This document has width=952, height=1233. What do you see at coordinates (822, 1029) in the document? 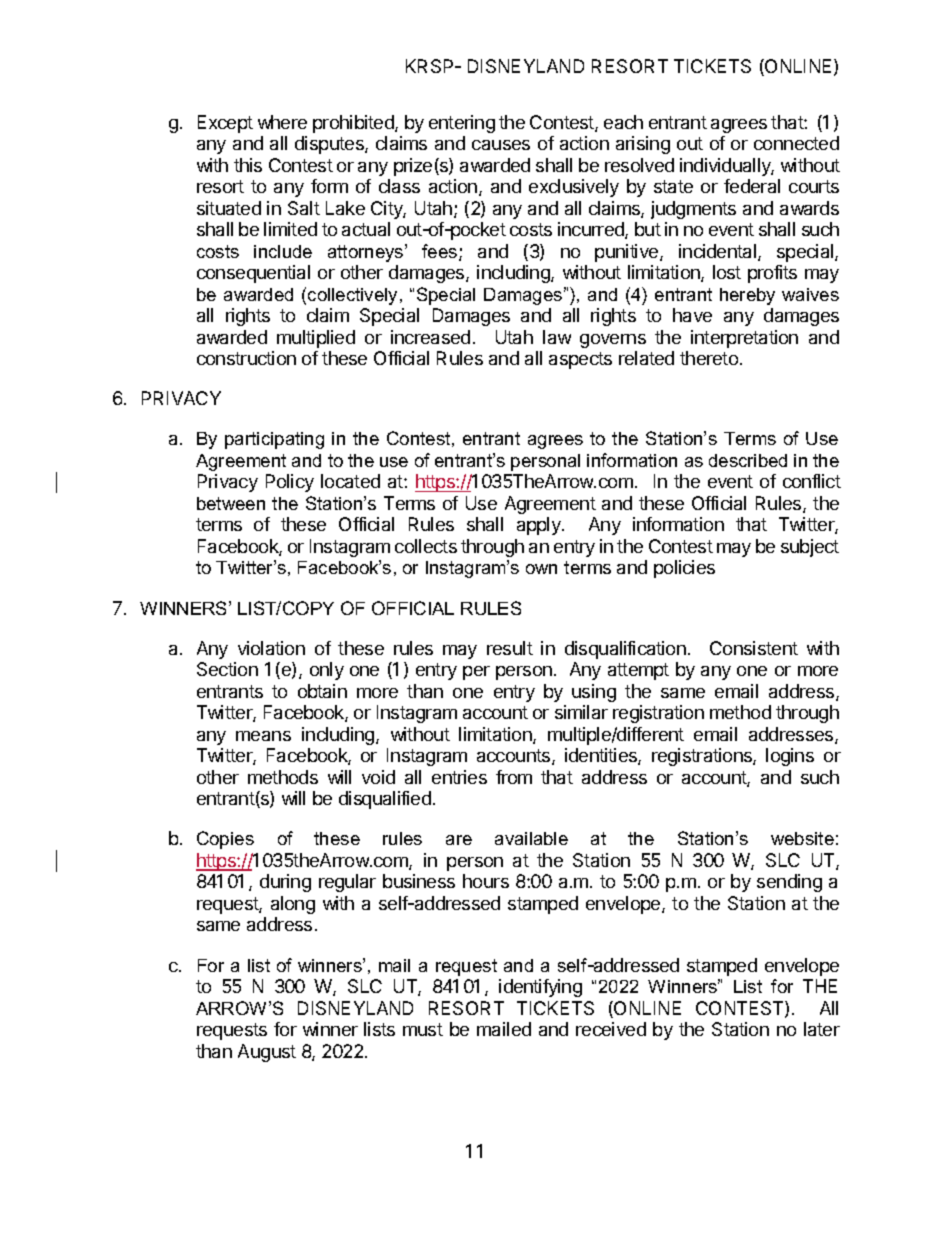
I see `later` at bounding box center [822, 1029].
